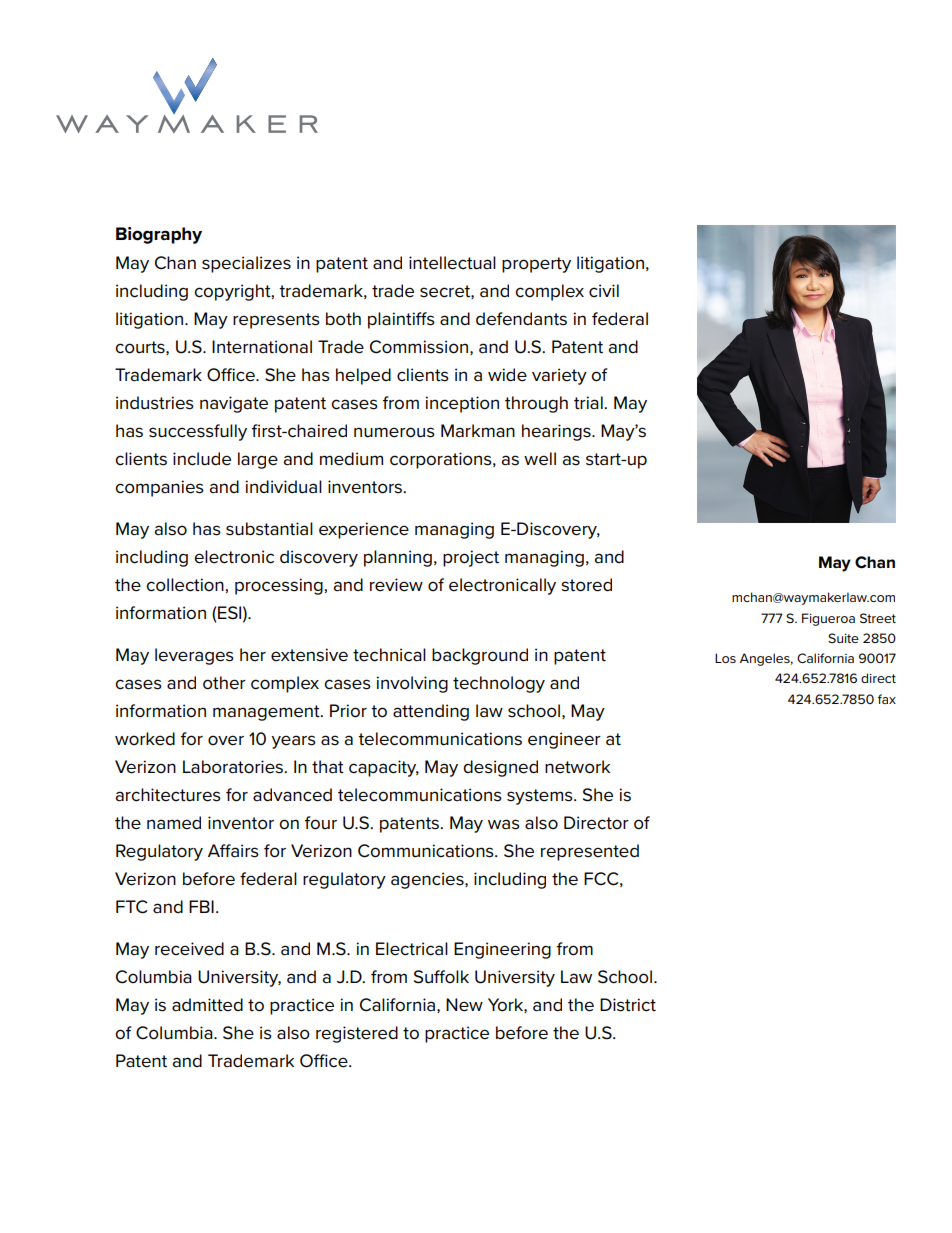 This screenshot has width=952, height=1233. Describe the element at coordinates (536, 265) in the screenshot. I see `property` at that location.
